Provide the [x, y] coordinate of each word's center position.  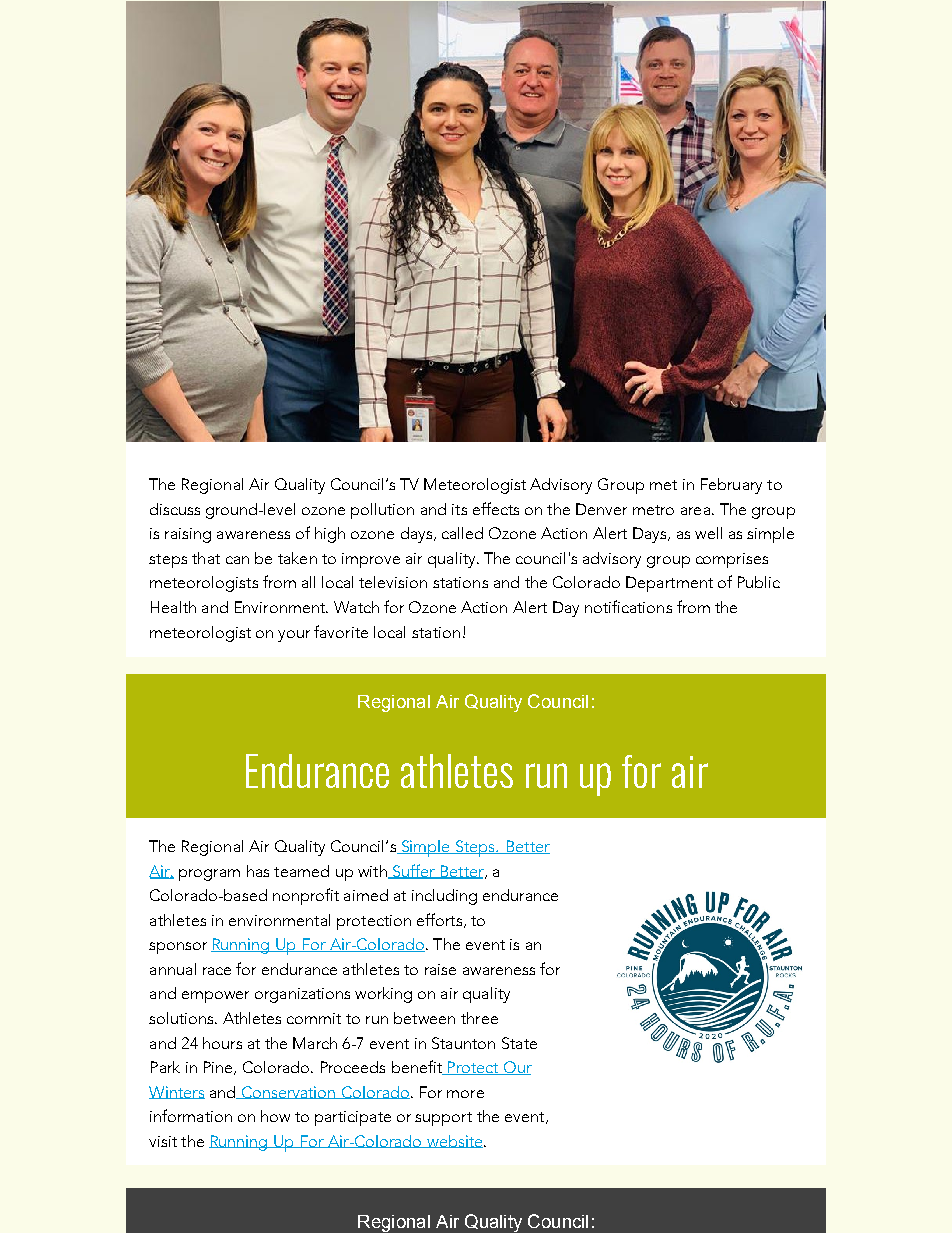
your [294, 636]
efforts [439, 919]
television [393, 582]
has [258, 871]
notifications [628, 606]
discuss [175, 509]
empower [215, 997]
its [459, 509]
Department [669, 584]
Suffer [413, 871]
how [275, 1116]
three [479, 1018]
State [519, 1043]
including [444, 897]
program [209, 875]
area [695, 511]
